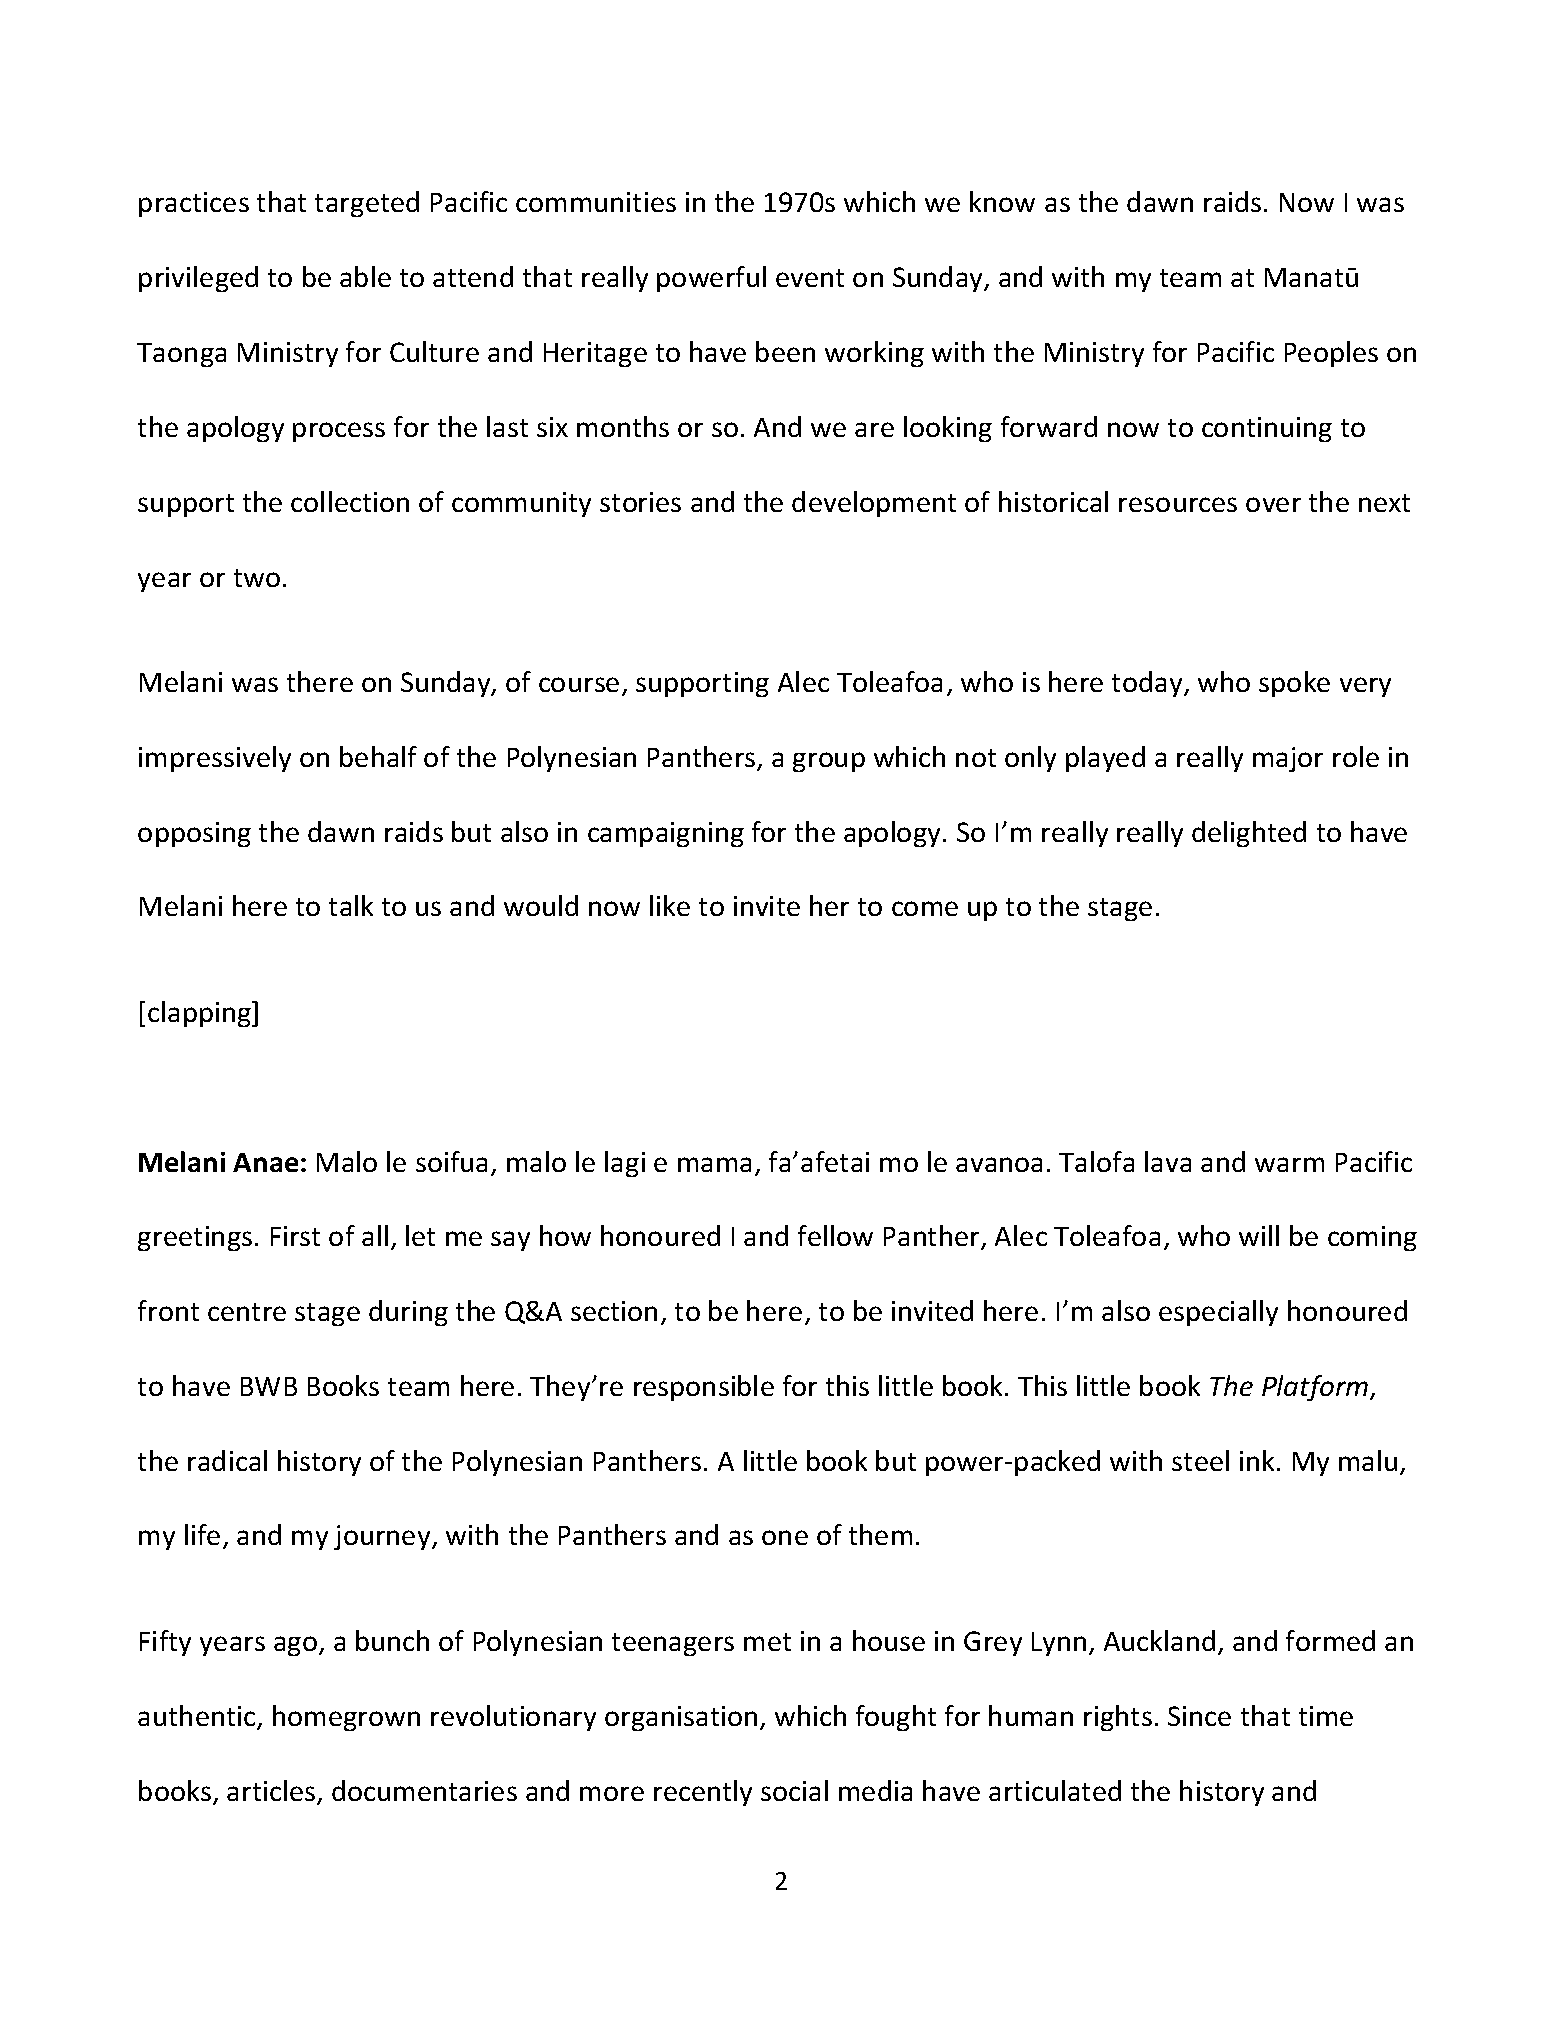 This document has width=1563, height=2022. What do you see at coordinates (1331, 354) in the document?
I see `Peoples` at bounding box center [1331, 354].
